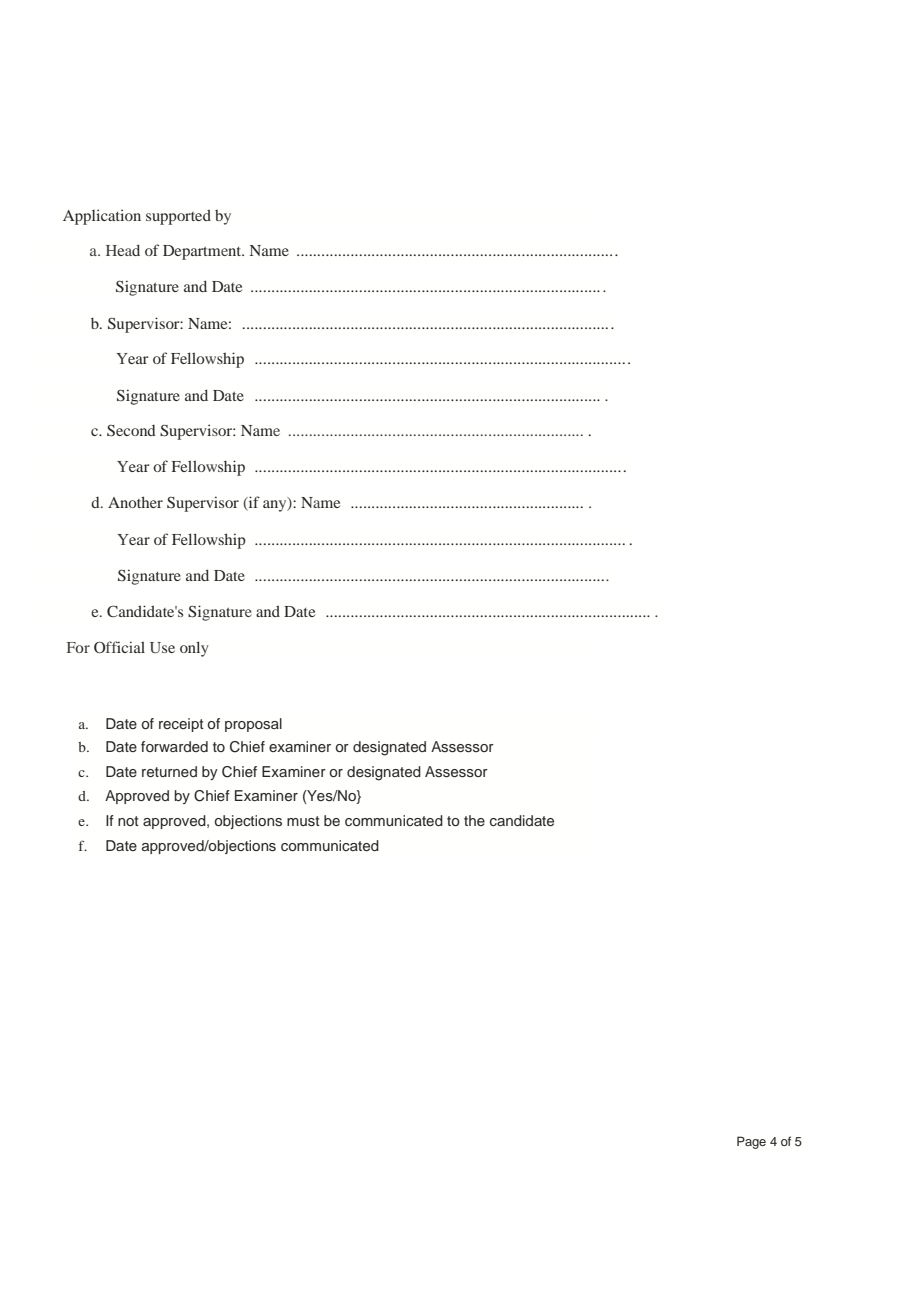  What do you see at coordinates (253, 725) in the screenshot?
I see `proposal` at bounding box center [253, 725].
